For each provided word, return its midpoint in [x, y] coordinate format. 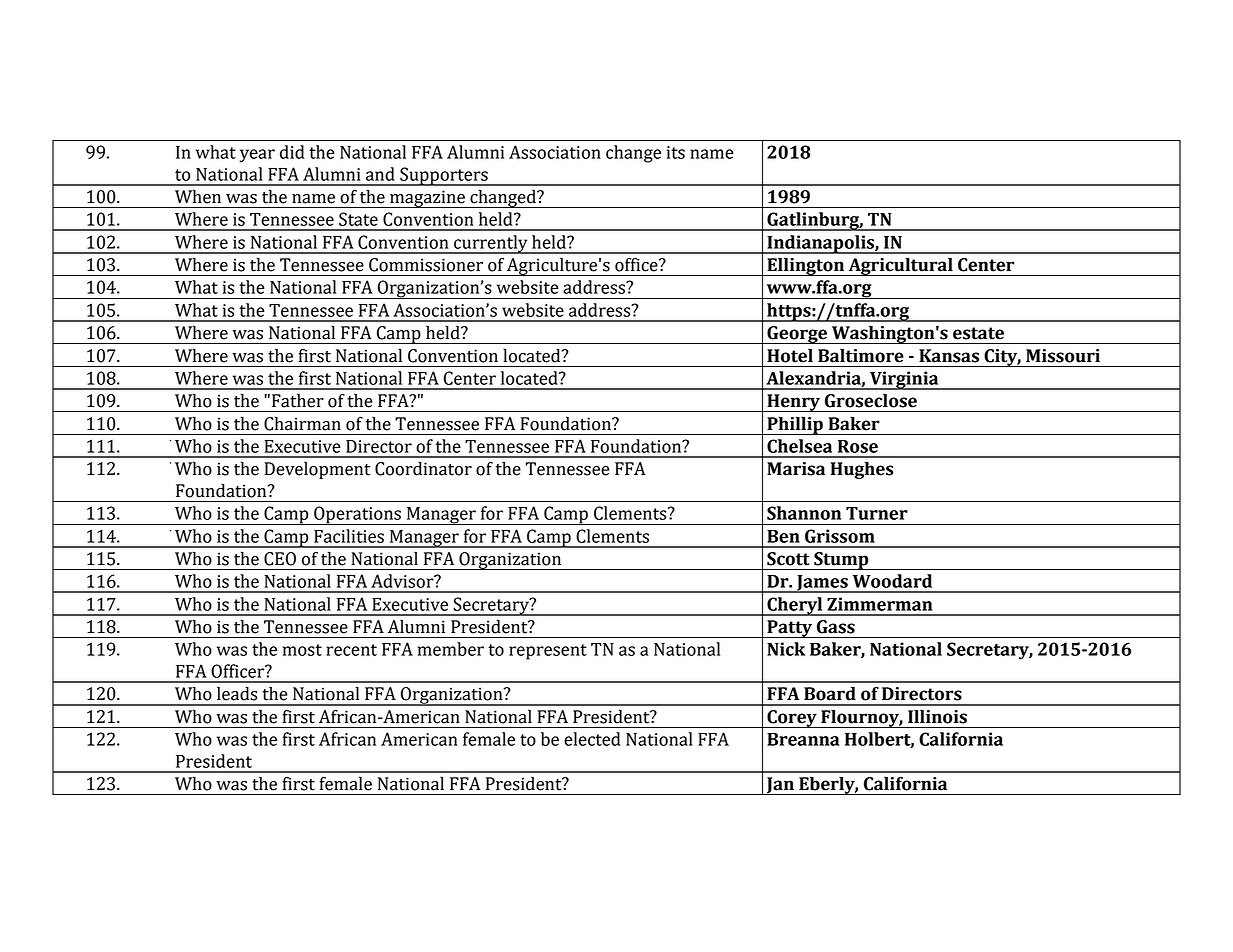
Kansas [949, 356]
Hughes [862, 470]
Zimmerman [879, 604]
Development [317, 470]
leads [237, 693]
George [797, 335]
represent [548, 652]
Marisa [796, 469]
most [302, 650]
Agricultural [900, 266]
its [676, 152]
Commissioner [426, 265]
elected [592, 739]
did [292, 152]
